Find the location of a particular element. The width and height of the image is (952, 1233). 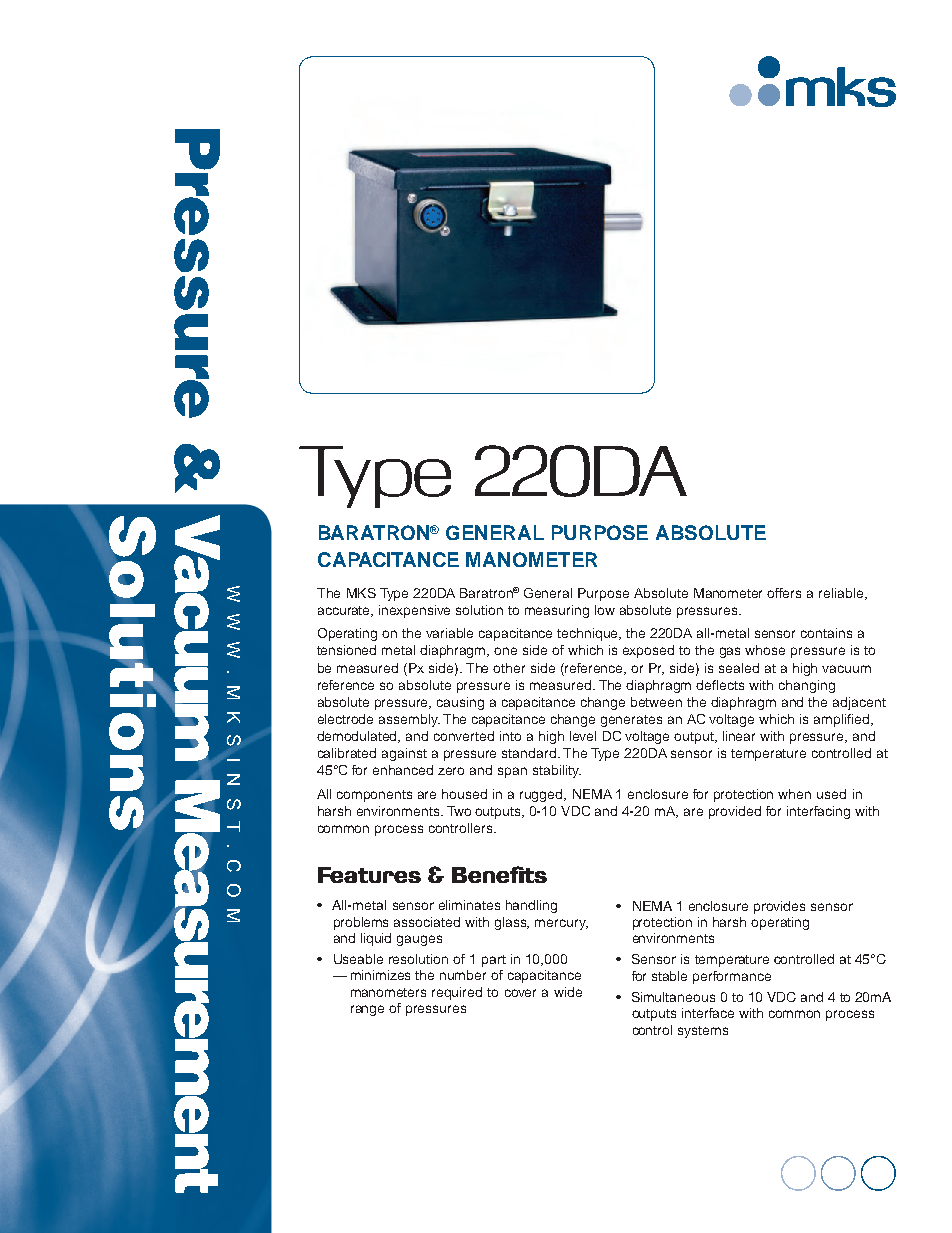

reliable is located at coordinates (842, 594).
